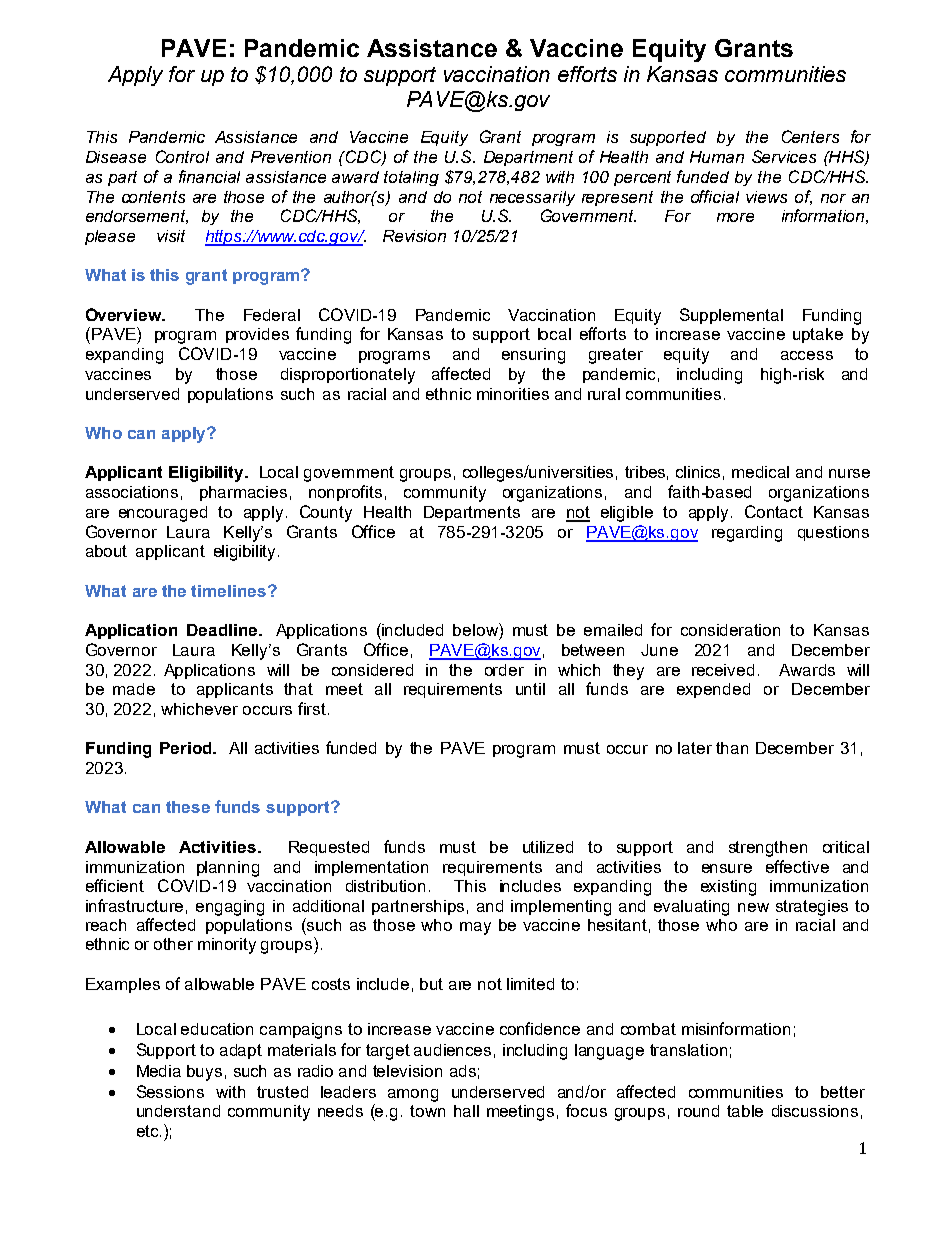 The height and width of the screenshot is (1233, 952). I want to click on Deadline, so click(223, 630).
